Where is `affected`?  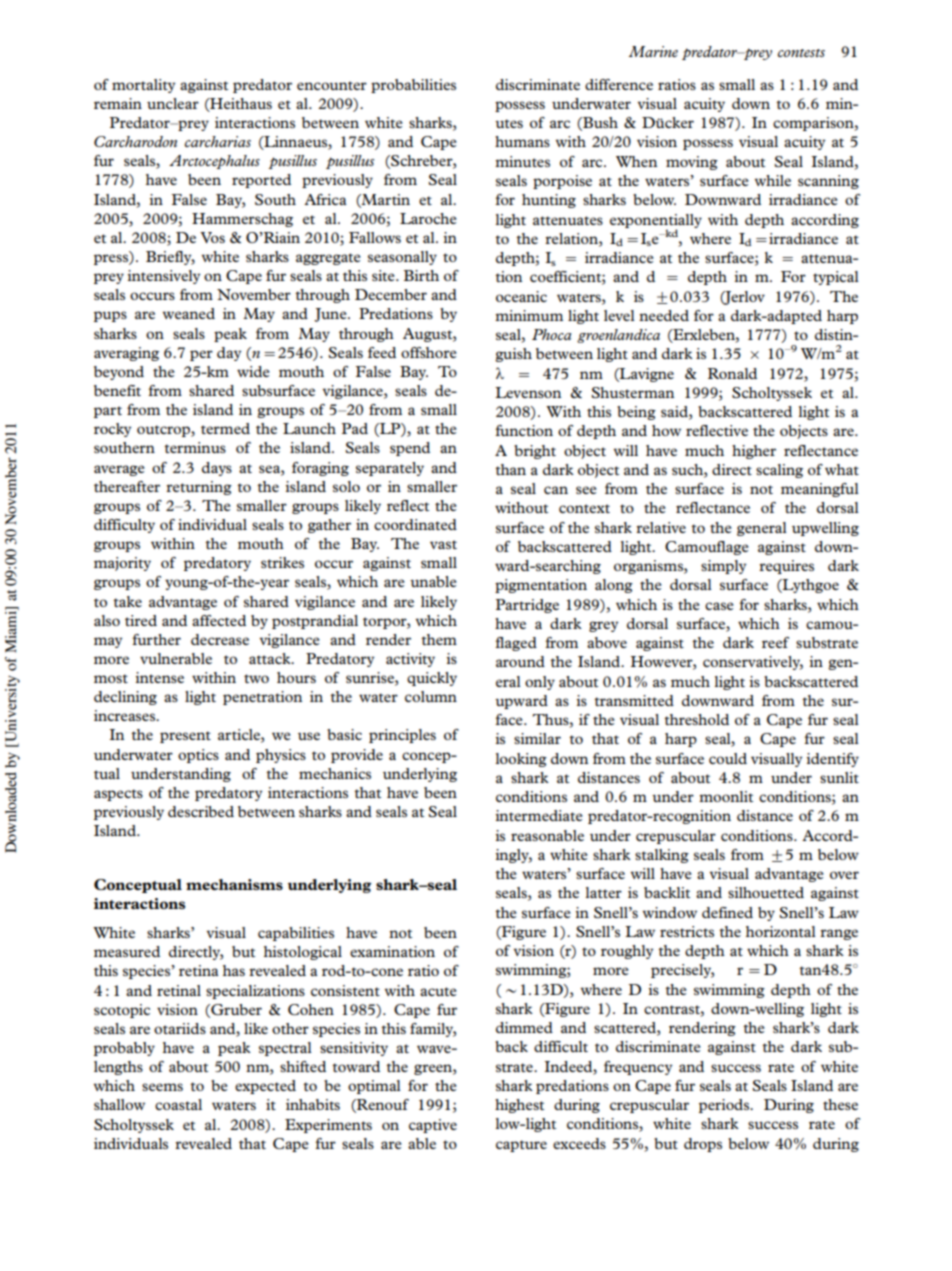 affected is located at coordinates (219, 620).
